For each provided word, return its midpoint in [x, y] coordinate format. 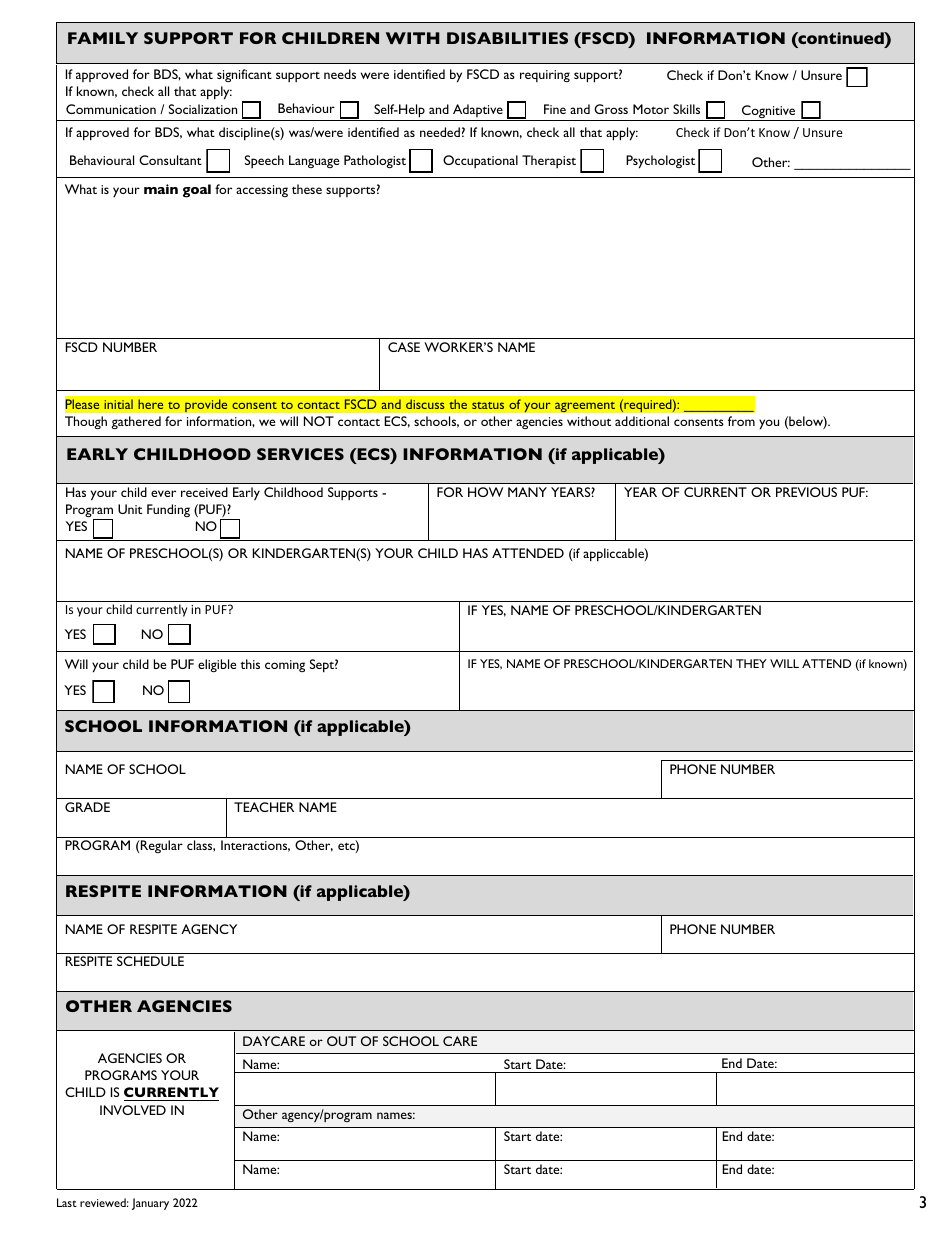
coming [285, 666]
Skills [686, 109]
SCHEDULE [150, 961]
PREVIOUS [806, 492]
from [741, 421]
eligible [217, 665]
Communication [111, 109]
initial [118, 404]
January [150, 1204]
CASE [404, 347]
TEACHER [264, 807]
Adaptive [478, 110]
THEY [751, 663]
